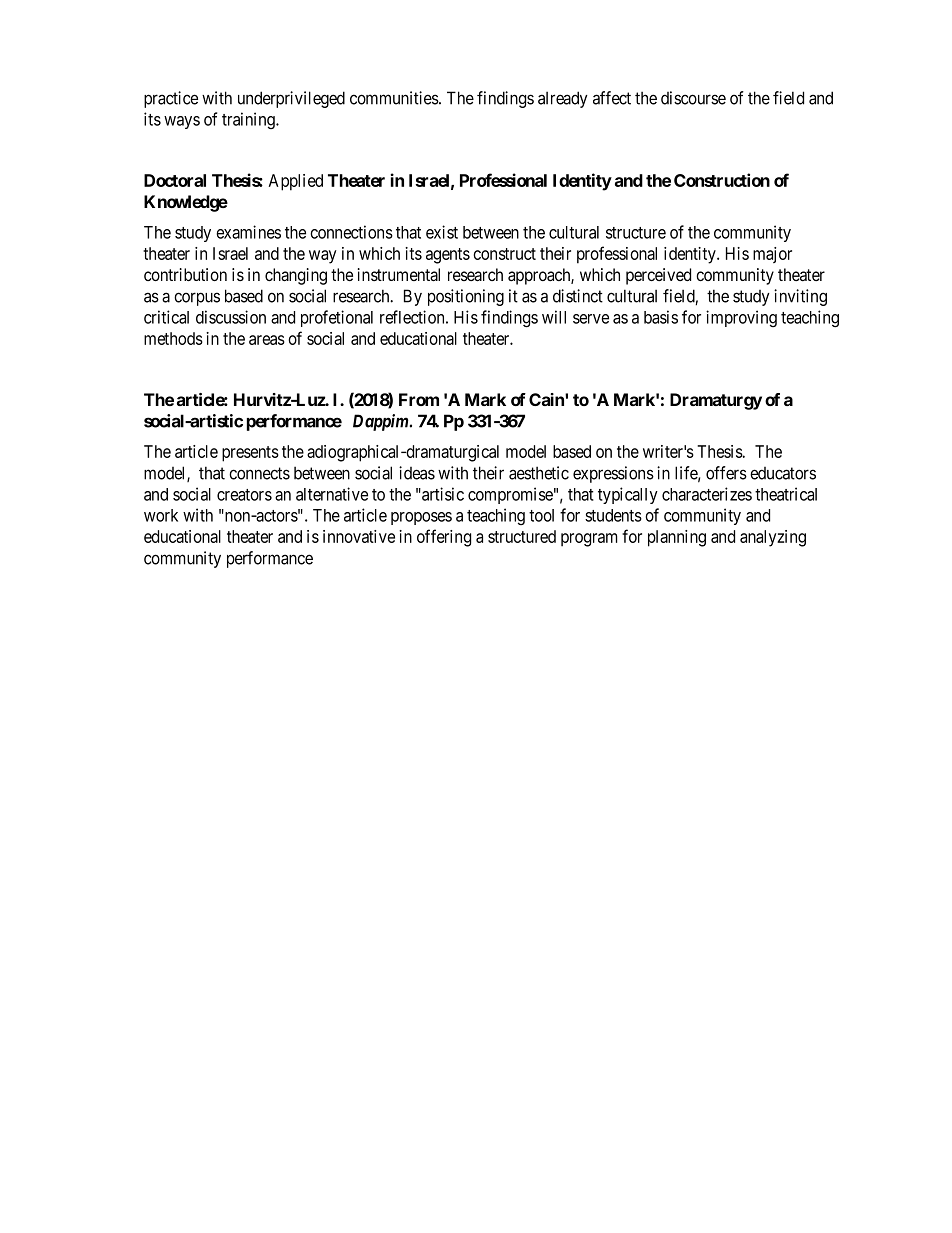  What do you see at coordinates (466, 297) in the screenshot?
I see `positioning` at bounding box center [466, 297].
